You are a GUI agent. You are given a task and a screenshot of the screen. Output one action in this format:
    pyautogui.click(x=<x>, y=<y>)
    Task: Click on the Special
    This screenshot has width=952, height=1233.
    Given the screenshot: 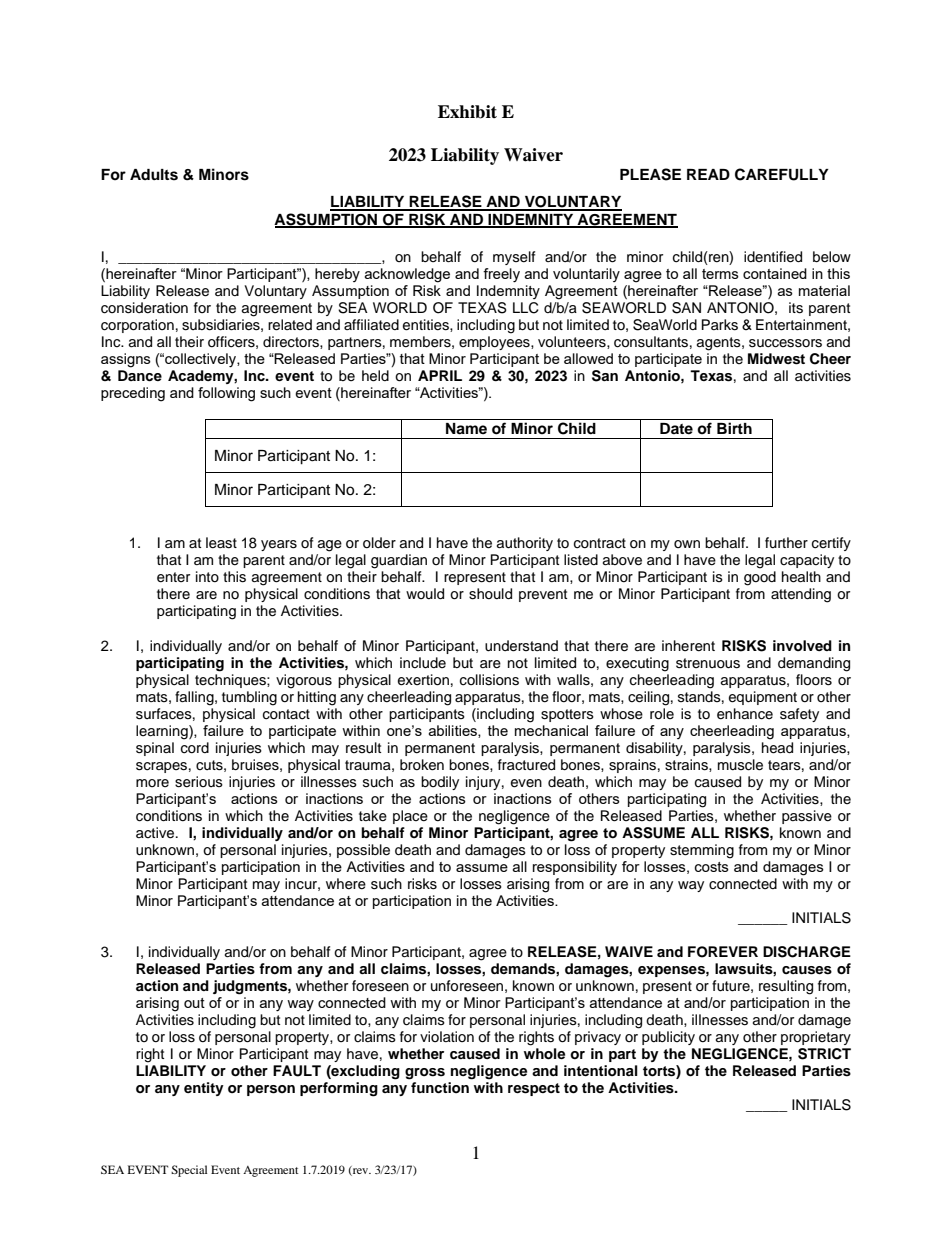 What is the action you would take?
    pyautogui.click(x=189, y=1171)
